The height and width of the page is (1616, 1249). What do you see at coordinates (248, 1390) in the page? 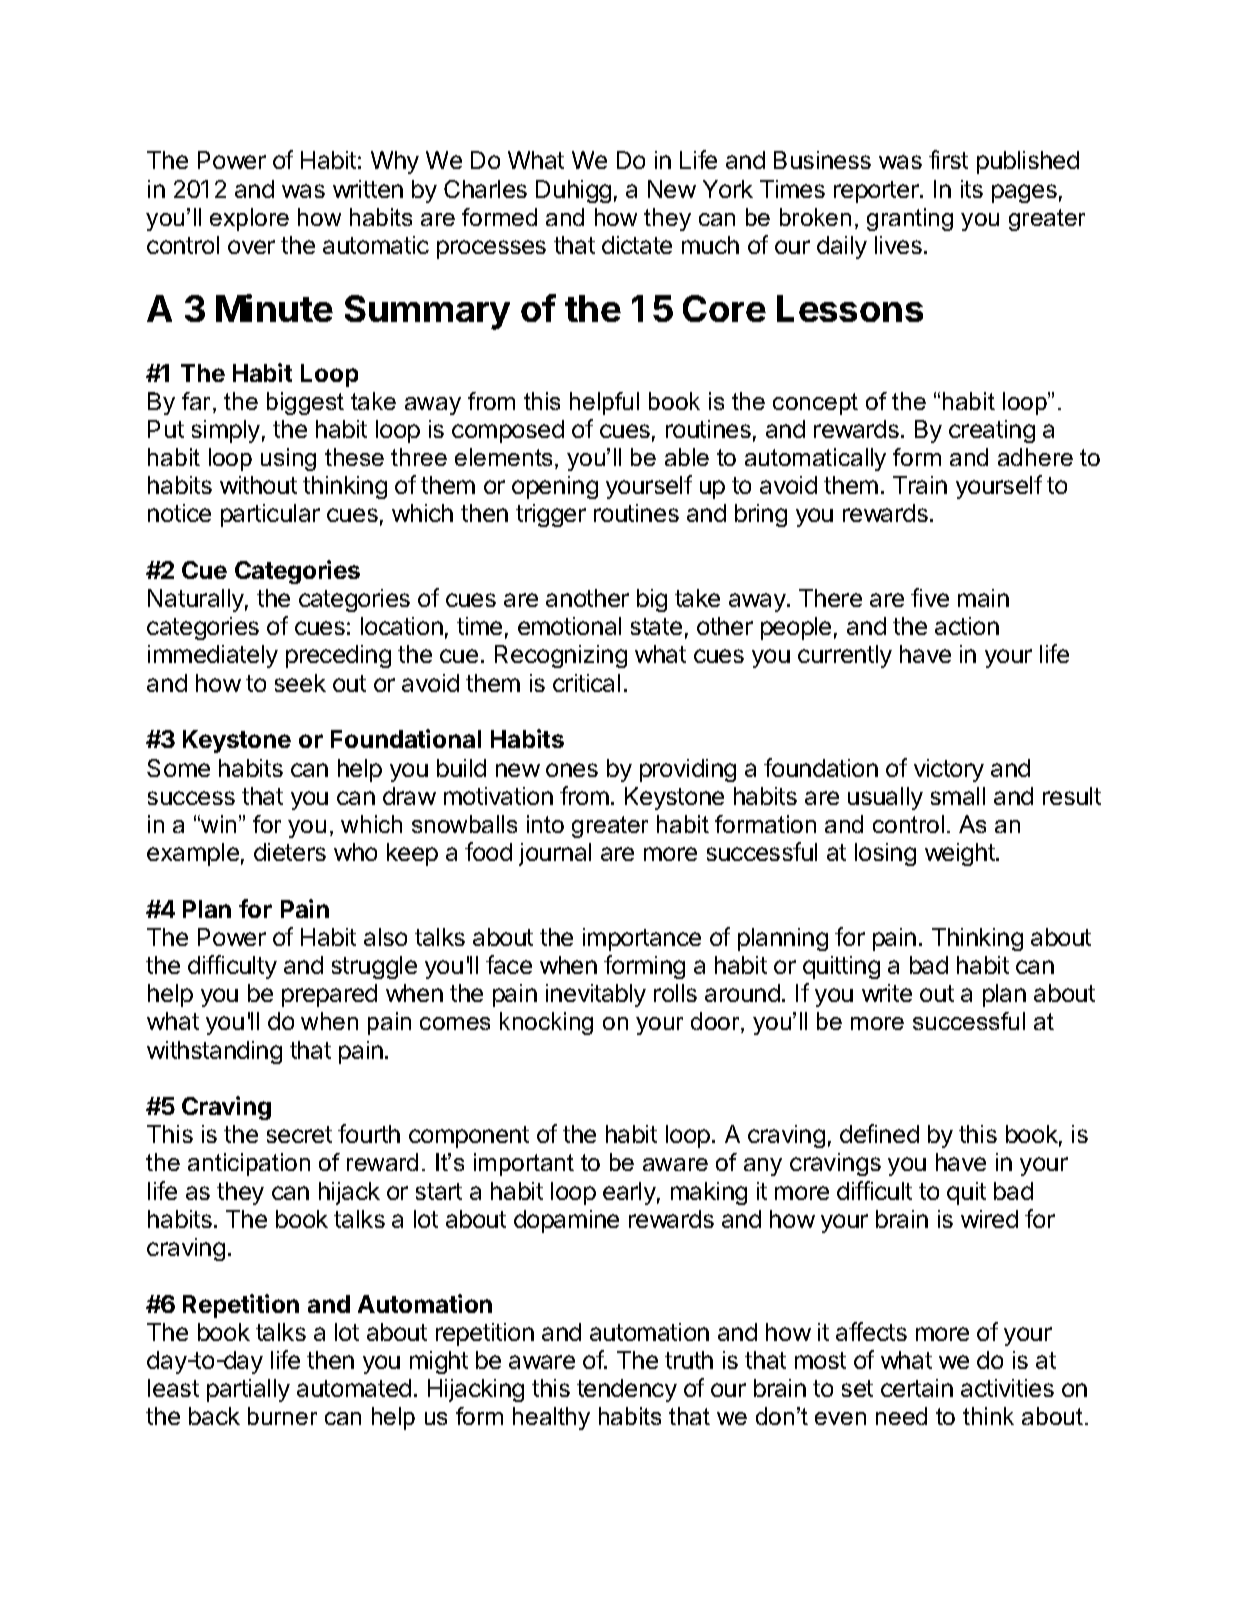
I see `partially` at bounding box center [248, 1390].
